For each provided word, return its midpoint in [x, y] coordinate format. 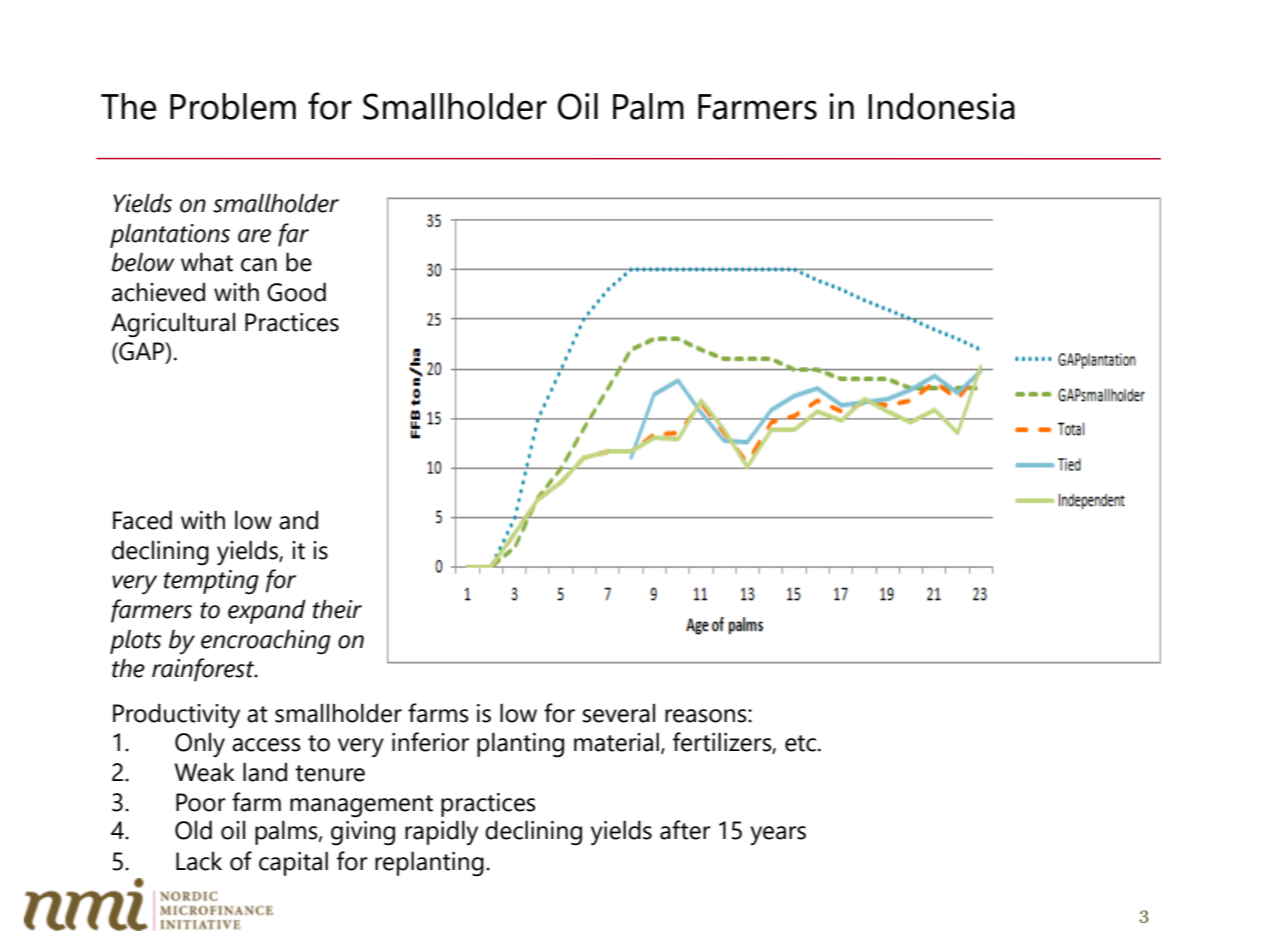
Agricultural [173, 325]
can [259, 265]
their [337, 609]
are [254, 236]
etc [800, 743]
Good [296, 292]
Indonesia [941, 106]
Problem [233, 106]
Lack [199, 861]
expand [267, 611]
